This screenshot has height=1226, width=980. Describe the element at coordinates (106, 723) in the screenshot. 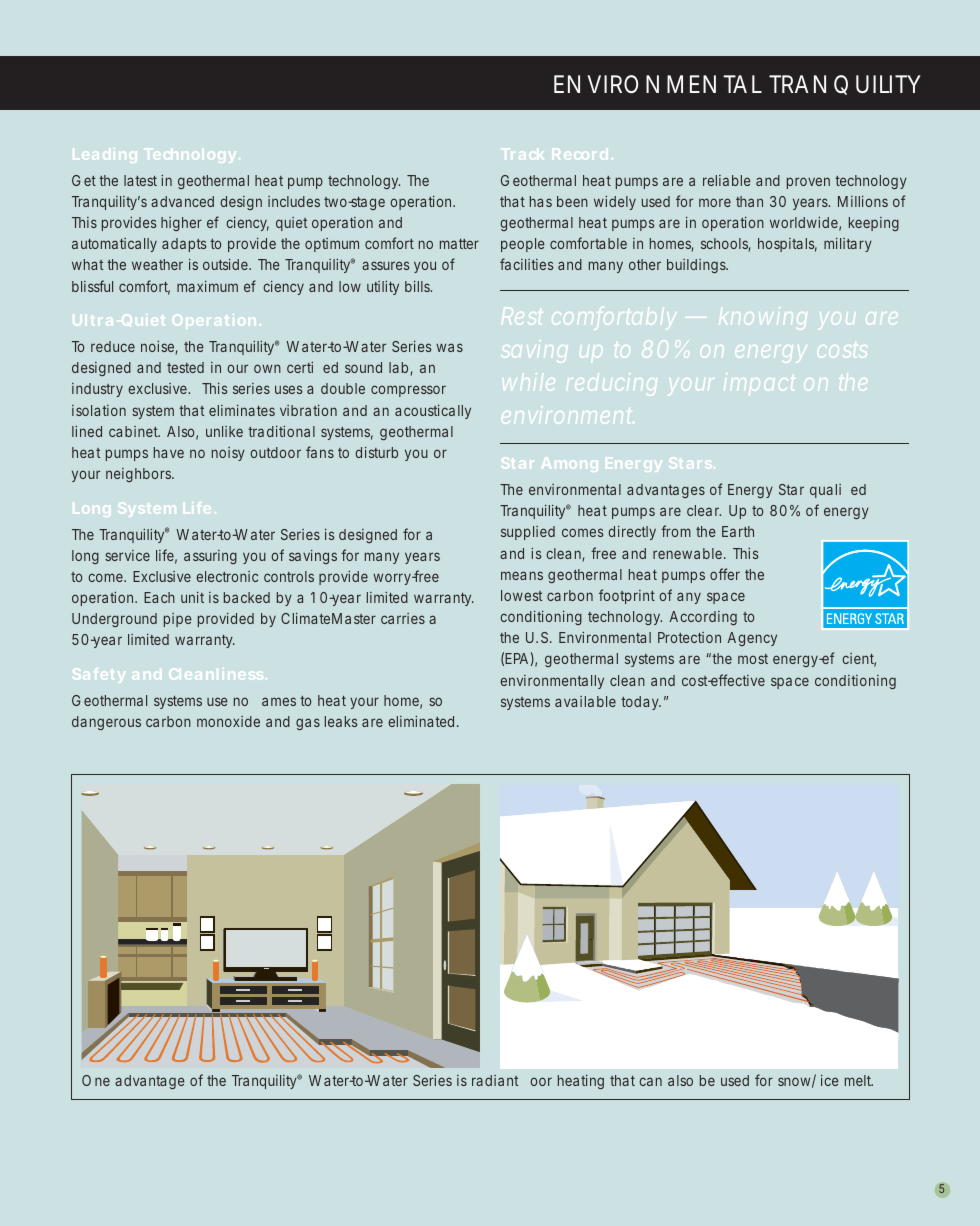

I see `dangerous` at that location.
